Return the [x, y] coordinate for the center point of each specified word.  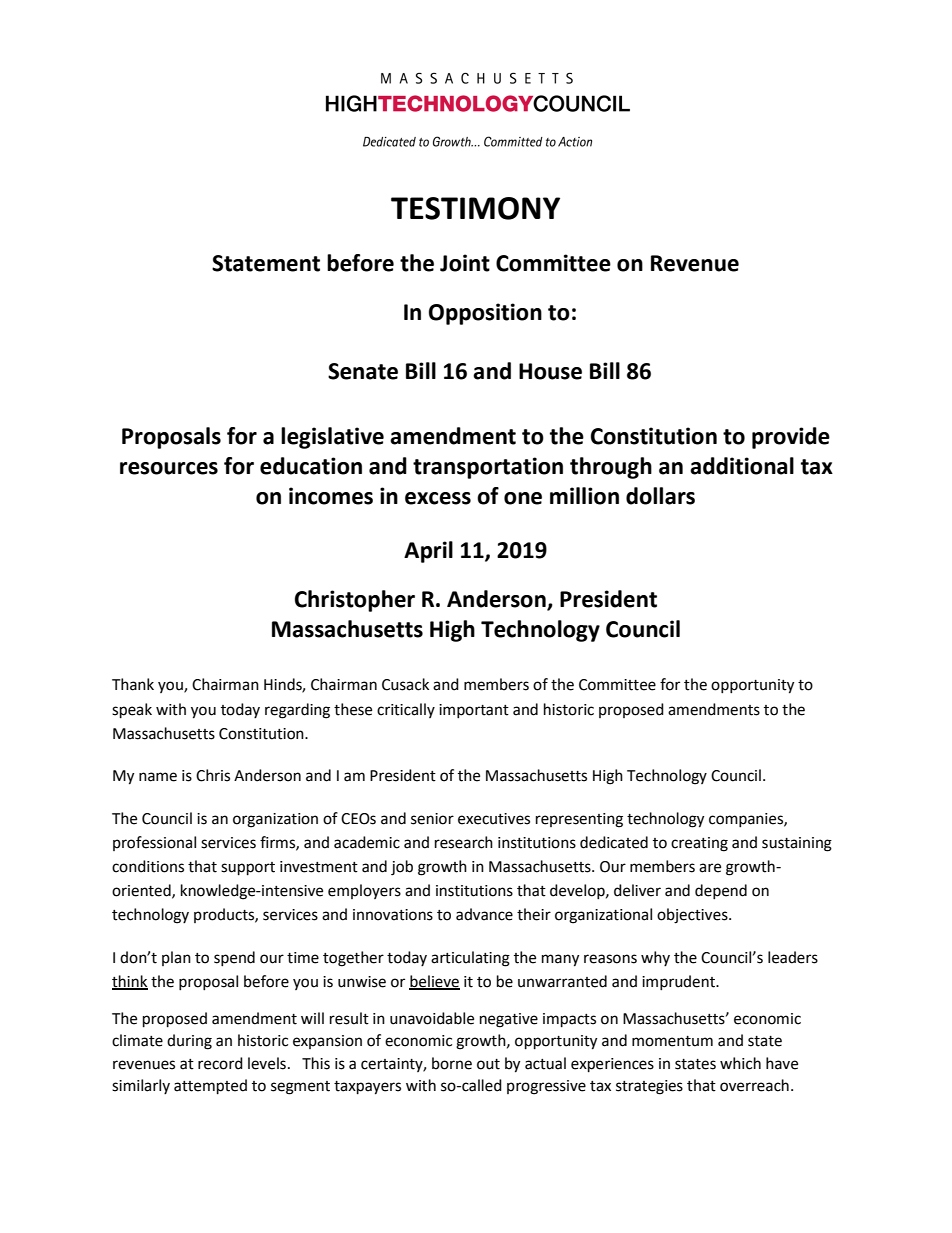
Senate [363, 371]
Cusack [405, 684]
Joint [465, 263]
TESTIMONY [475, 208]
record [220, 1063]
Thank [133, 684]
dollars [660, 496]
